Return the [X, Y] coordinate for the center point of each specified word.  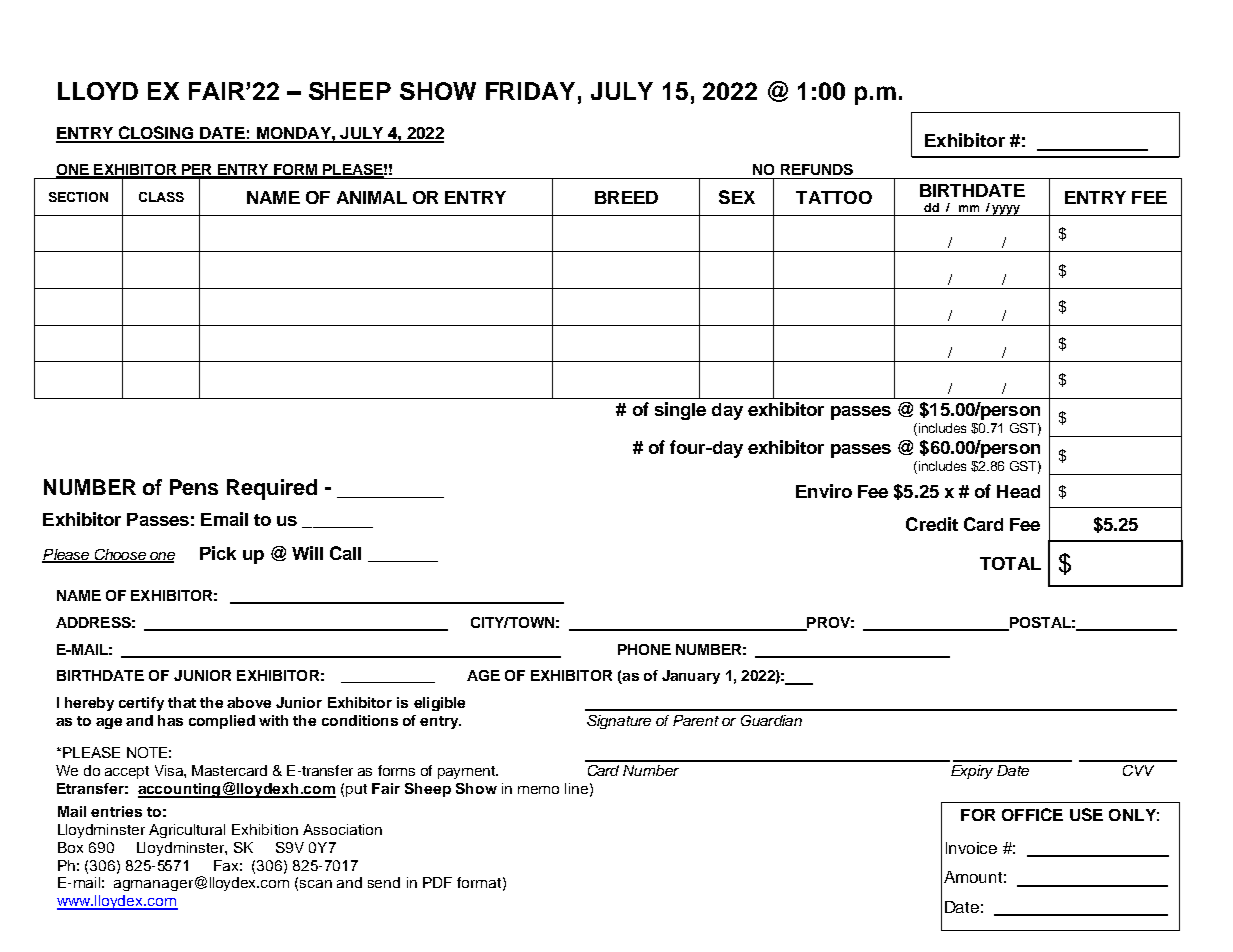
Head [1018, 491]
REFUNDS [817, 169]
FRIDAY [530, 91]
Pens [194, 487]
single [680, 411]
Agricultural [187, 831]
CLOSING [156, 134]
